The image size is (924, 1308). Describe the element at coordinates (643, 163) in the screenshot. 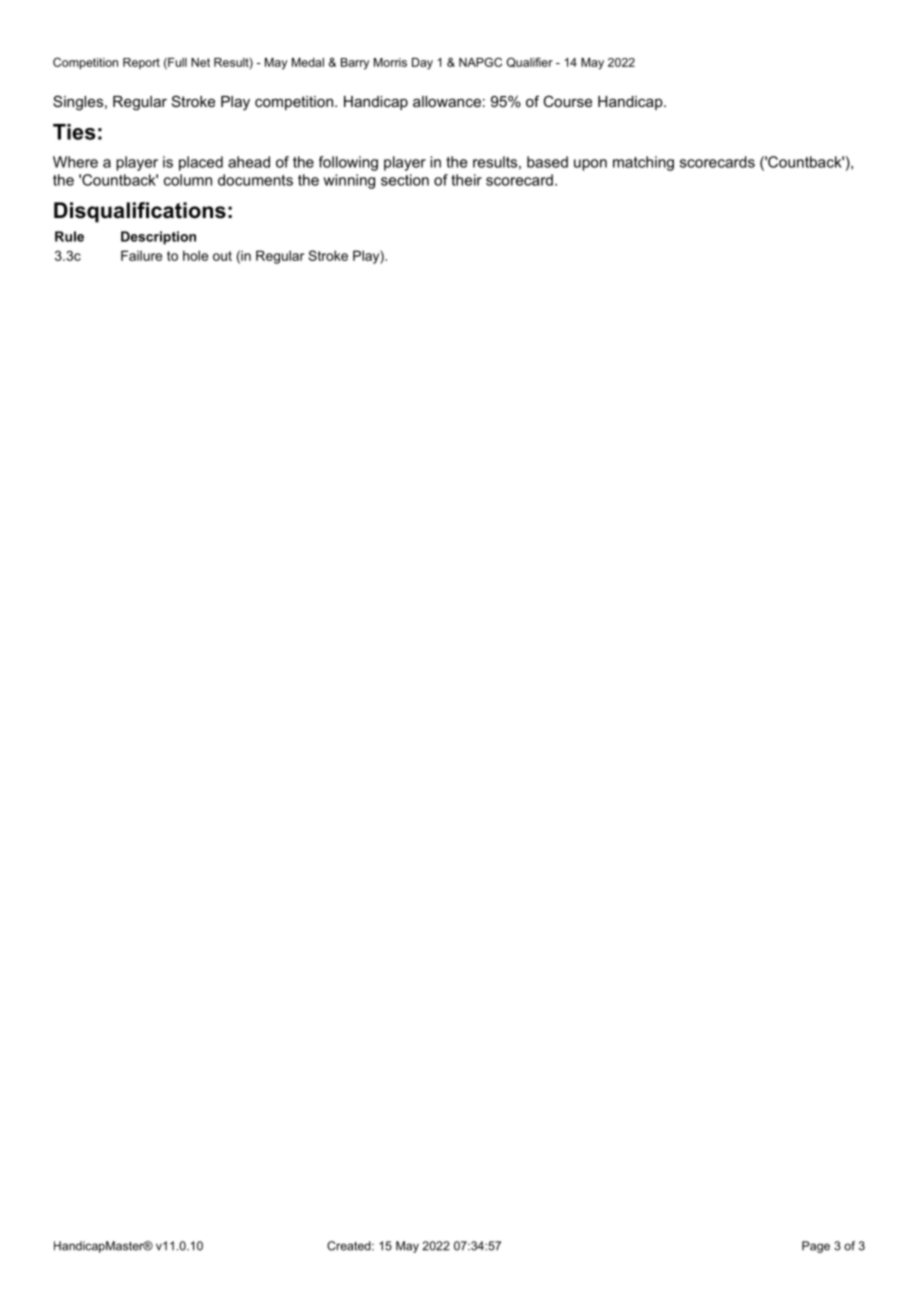

I see `matching` at that location.
